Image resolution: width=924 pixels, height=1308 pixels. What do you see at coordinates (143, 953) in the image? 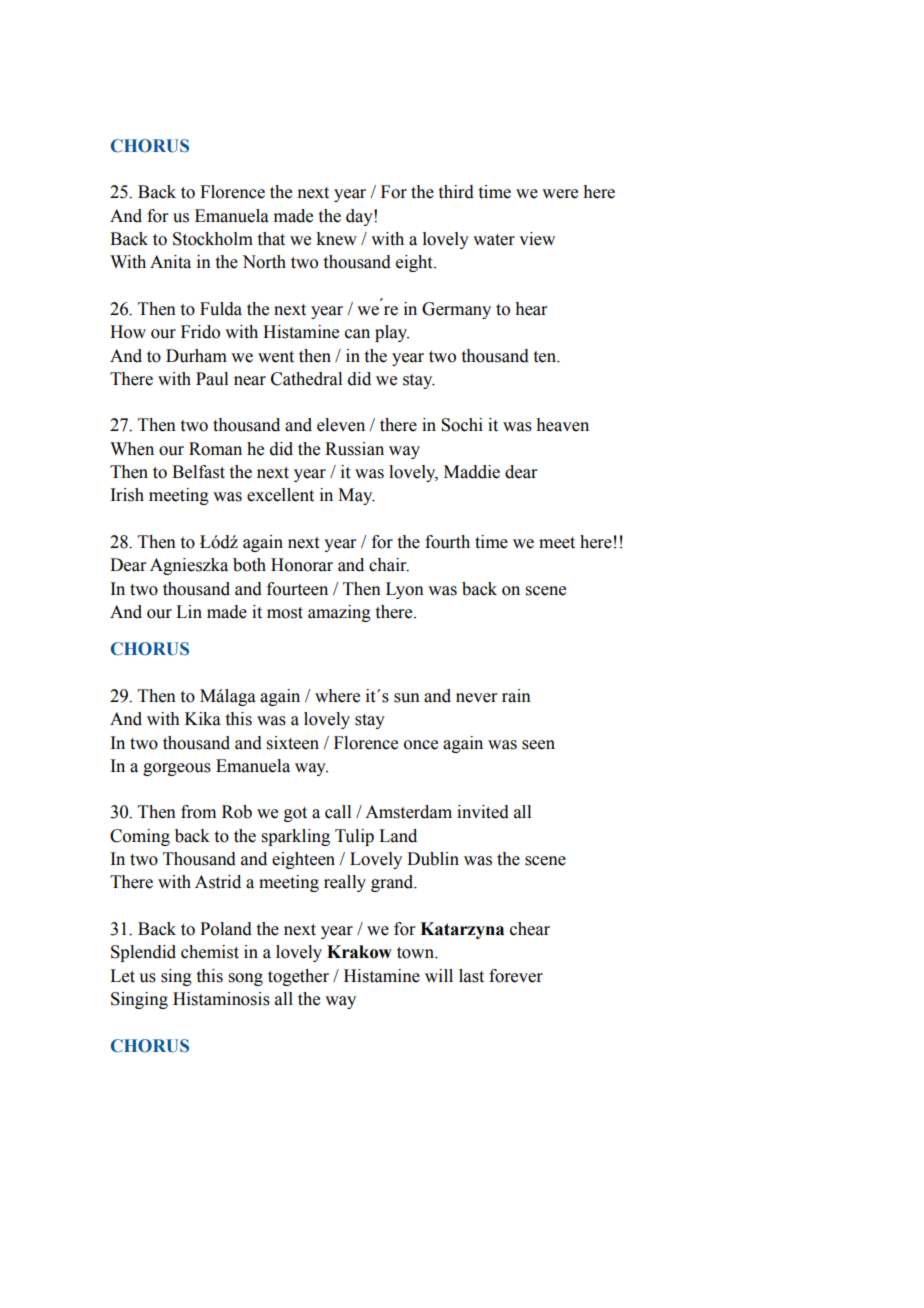
I see `Splendid` at bounding box center [143, 953].
